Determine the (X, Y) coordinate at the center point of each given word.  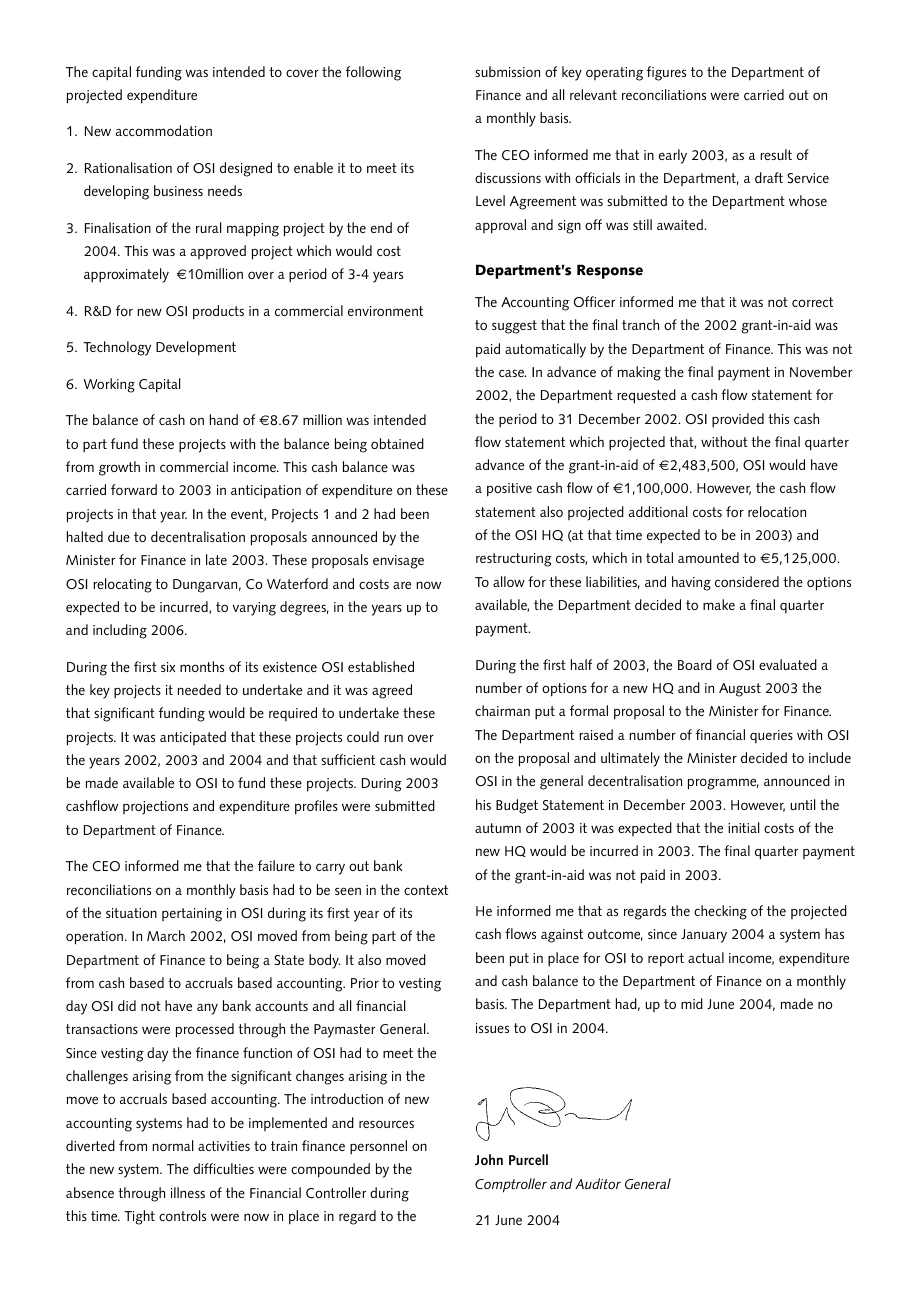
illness (188, 1192)
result (776, 154)
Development (196, 348)
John (489, 1160)
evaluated (788, 664)
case (512, 373)
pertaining (192, 915)
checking (720, 912)
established (381, 666)
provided (738, 420)
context (426, 890)
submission (507, 71)
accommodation (164, 130)
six (168, 667)
